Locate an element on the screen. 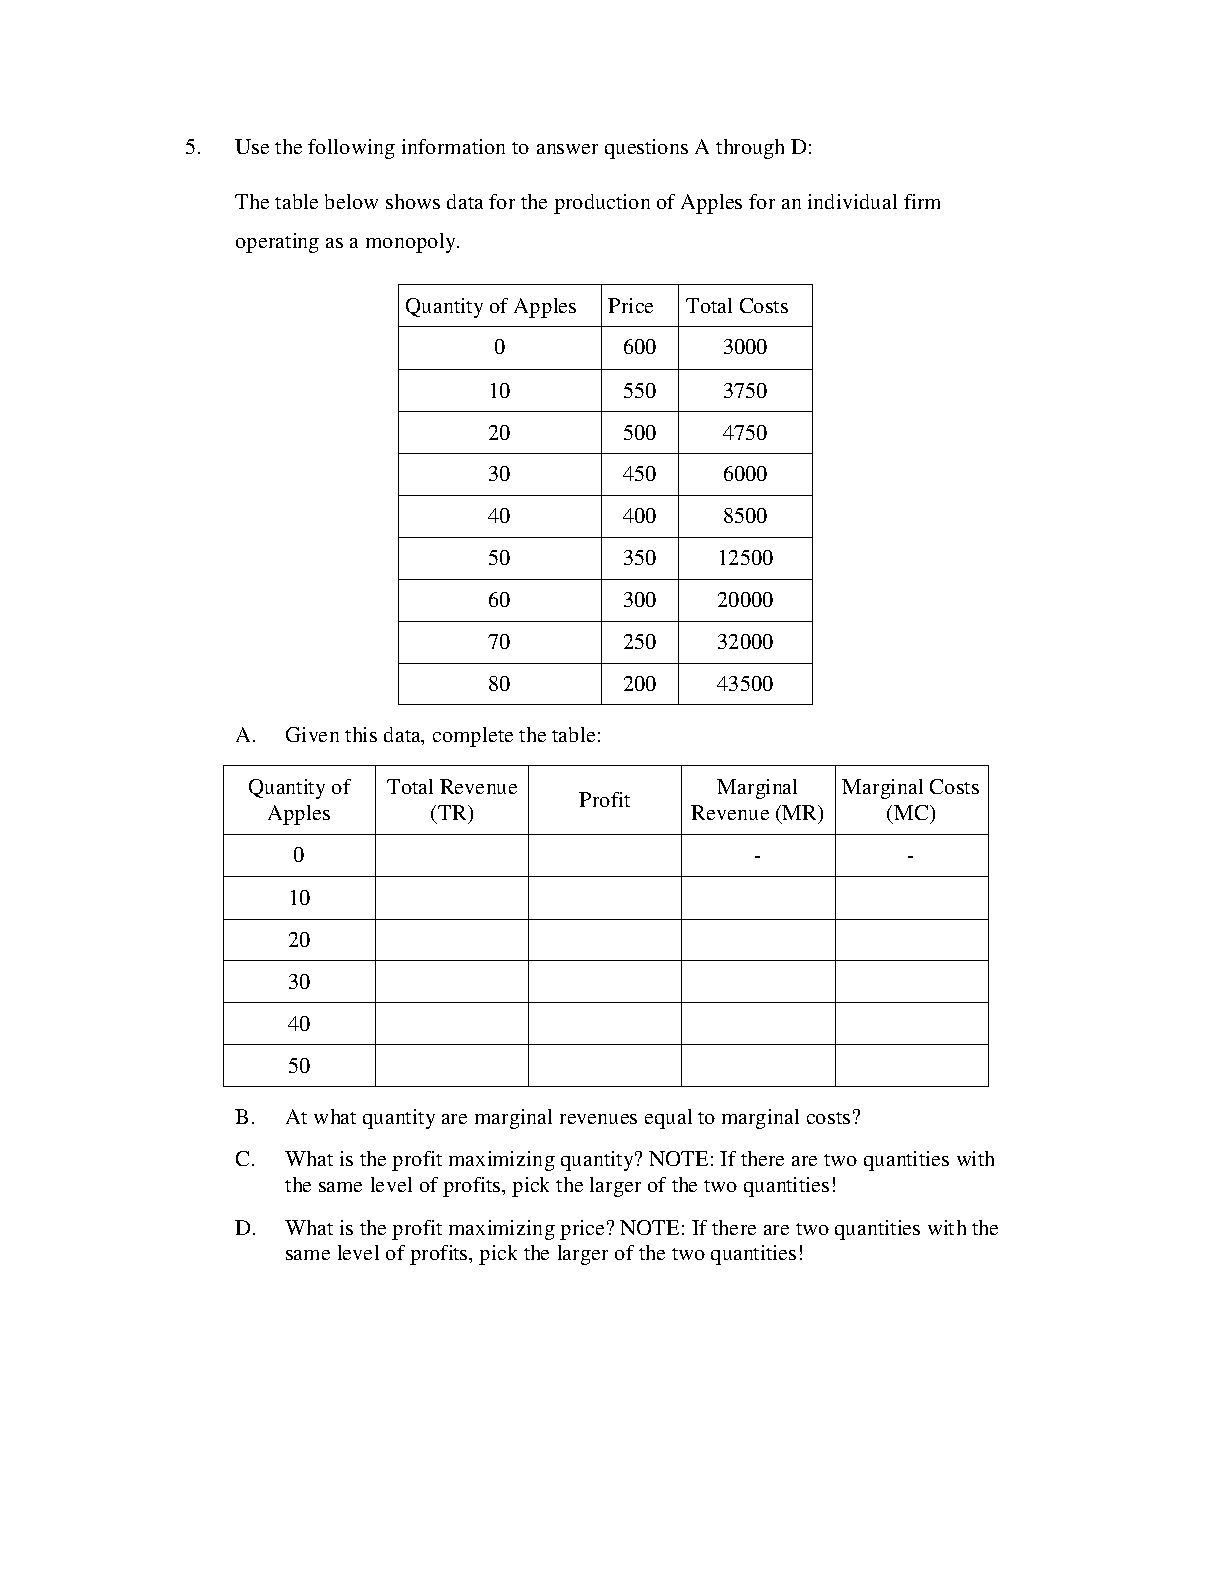  individual is located at coordinates (852, 201).
